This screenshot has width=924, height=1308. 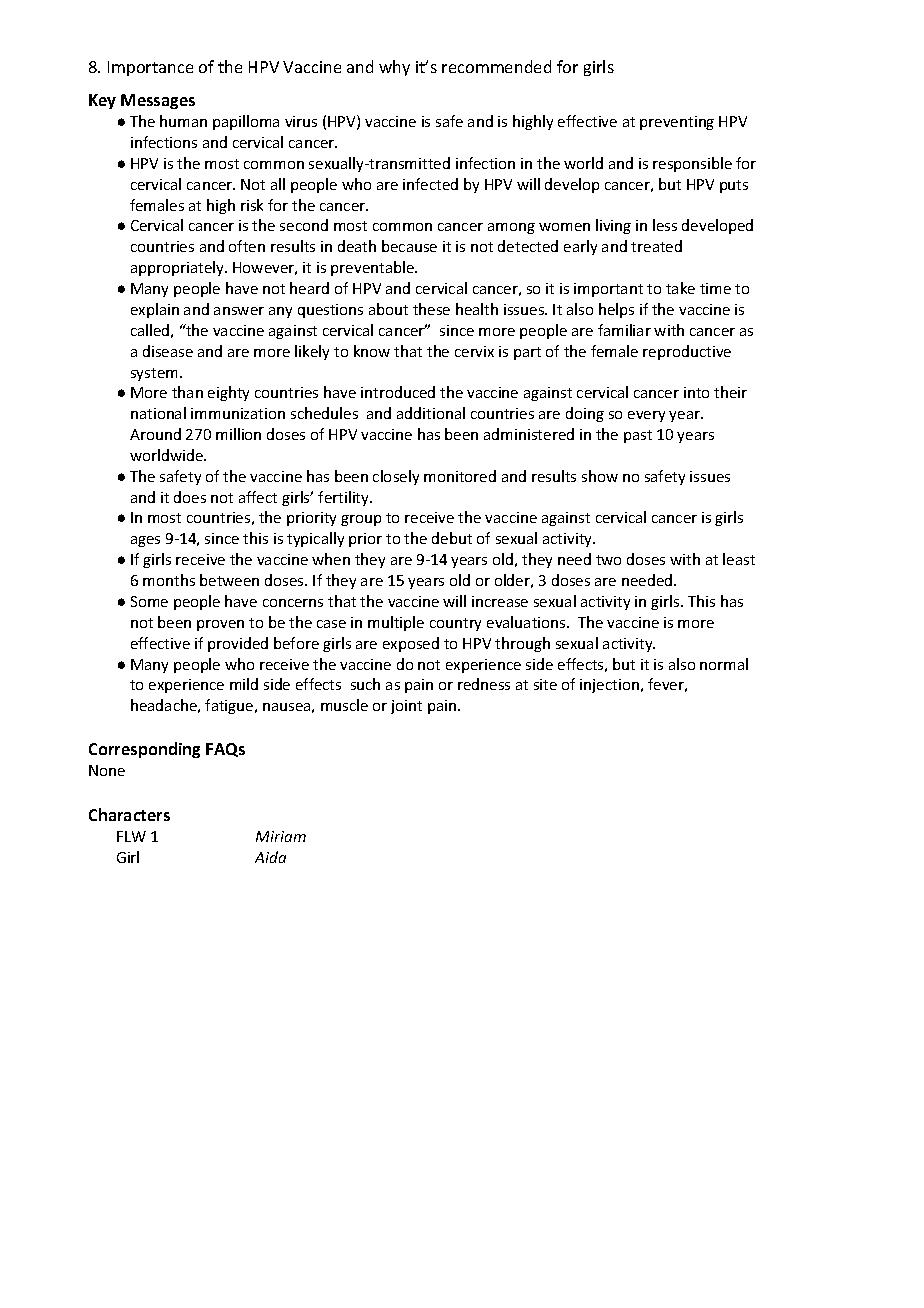 I want to click on Importance, so click(x=150, y=68).
